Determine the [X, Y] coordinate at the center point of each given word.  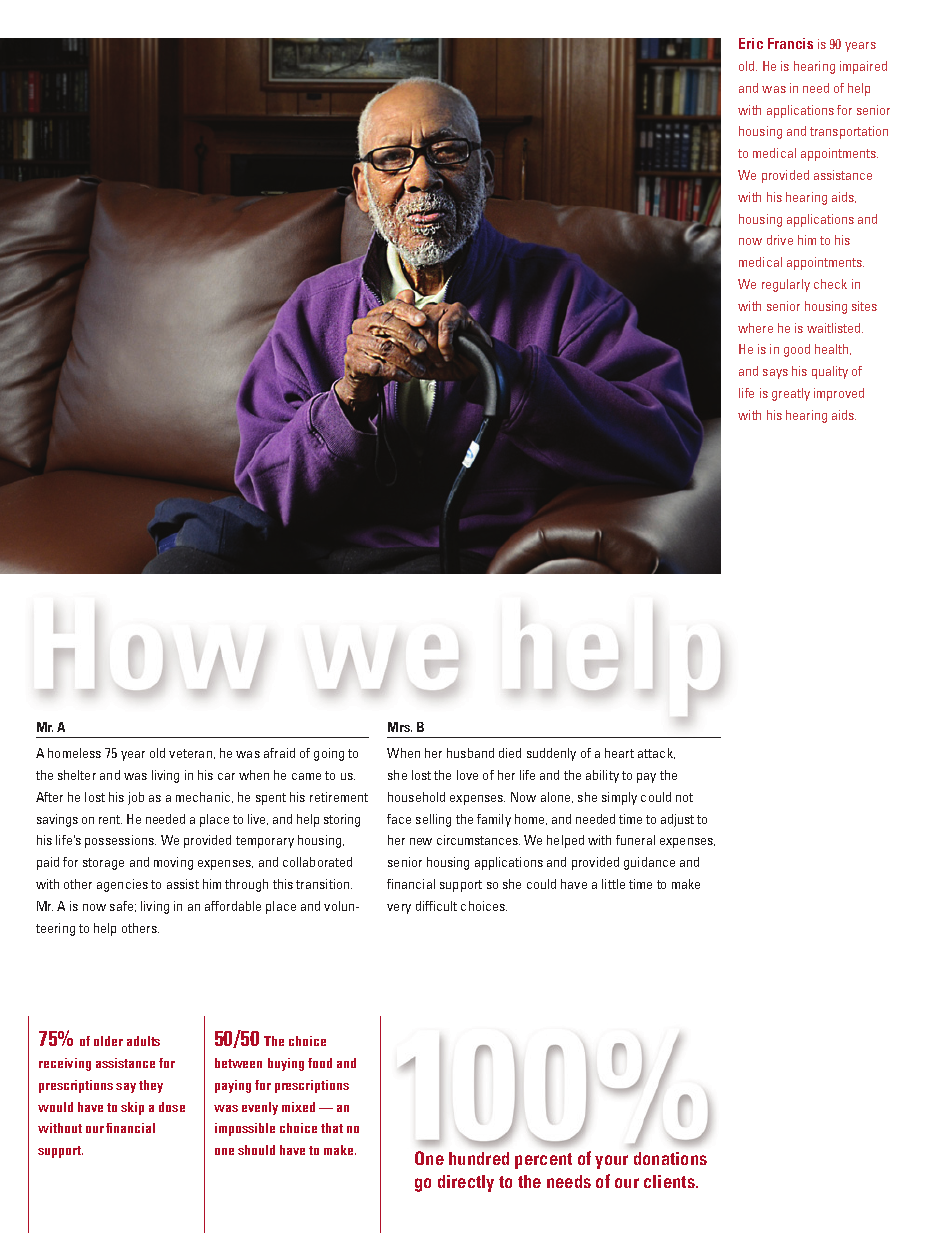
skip [132, 1108]
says [775, 374]
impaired [863, 67]
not [684, 797]
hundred [479, 1158]
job [136, 798]
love [467, 775]
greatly [791, 394]
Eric [751, 43]
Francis [790, 43]
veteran [192, 754]
